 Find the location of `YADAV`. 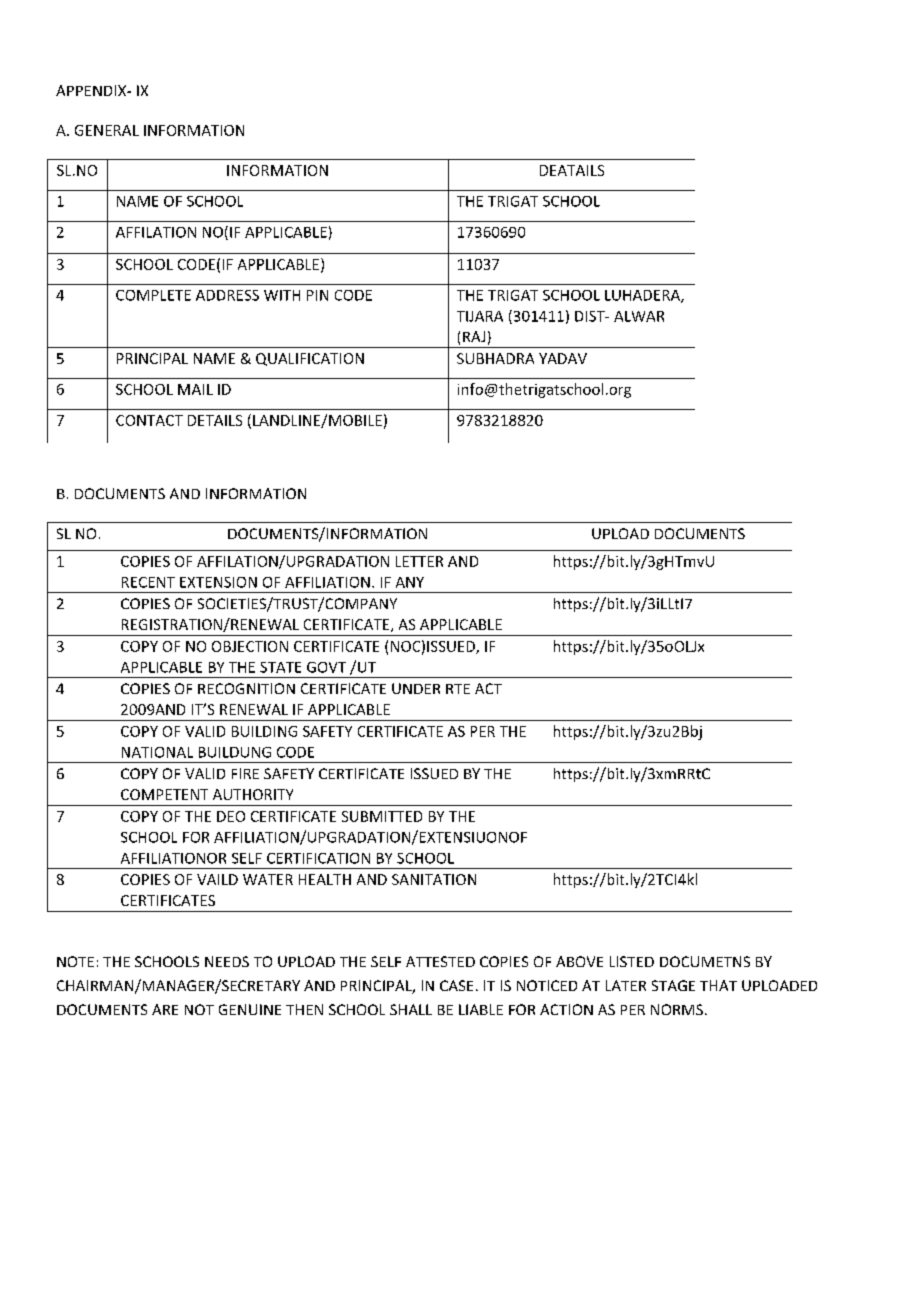

YADAV is located at coordinates (563, 358).
